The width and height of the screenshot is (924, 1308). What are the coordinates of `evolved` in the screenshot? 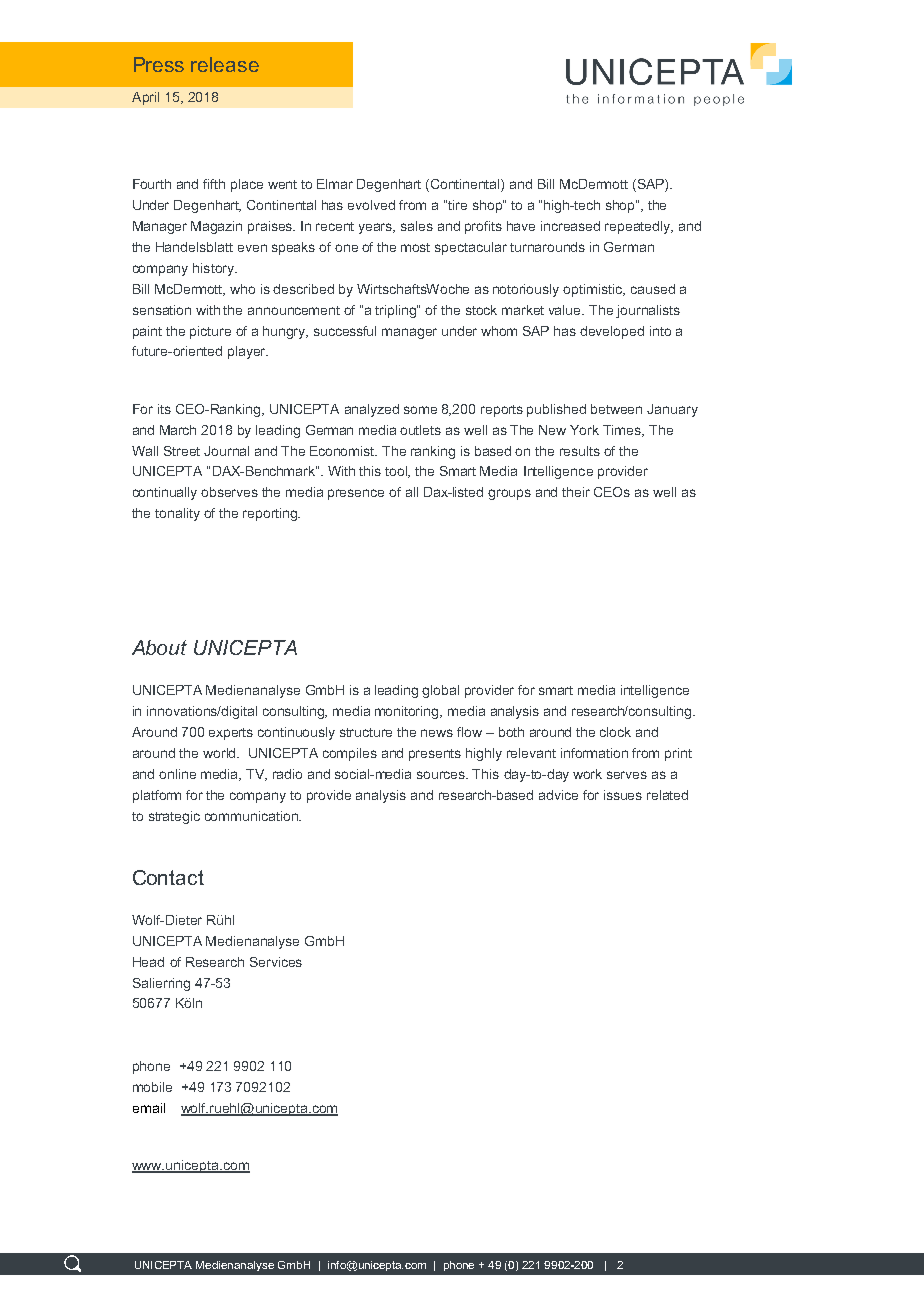 It's located at (371, 205).
